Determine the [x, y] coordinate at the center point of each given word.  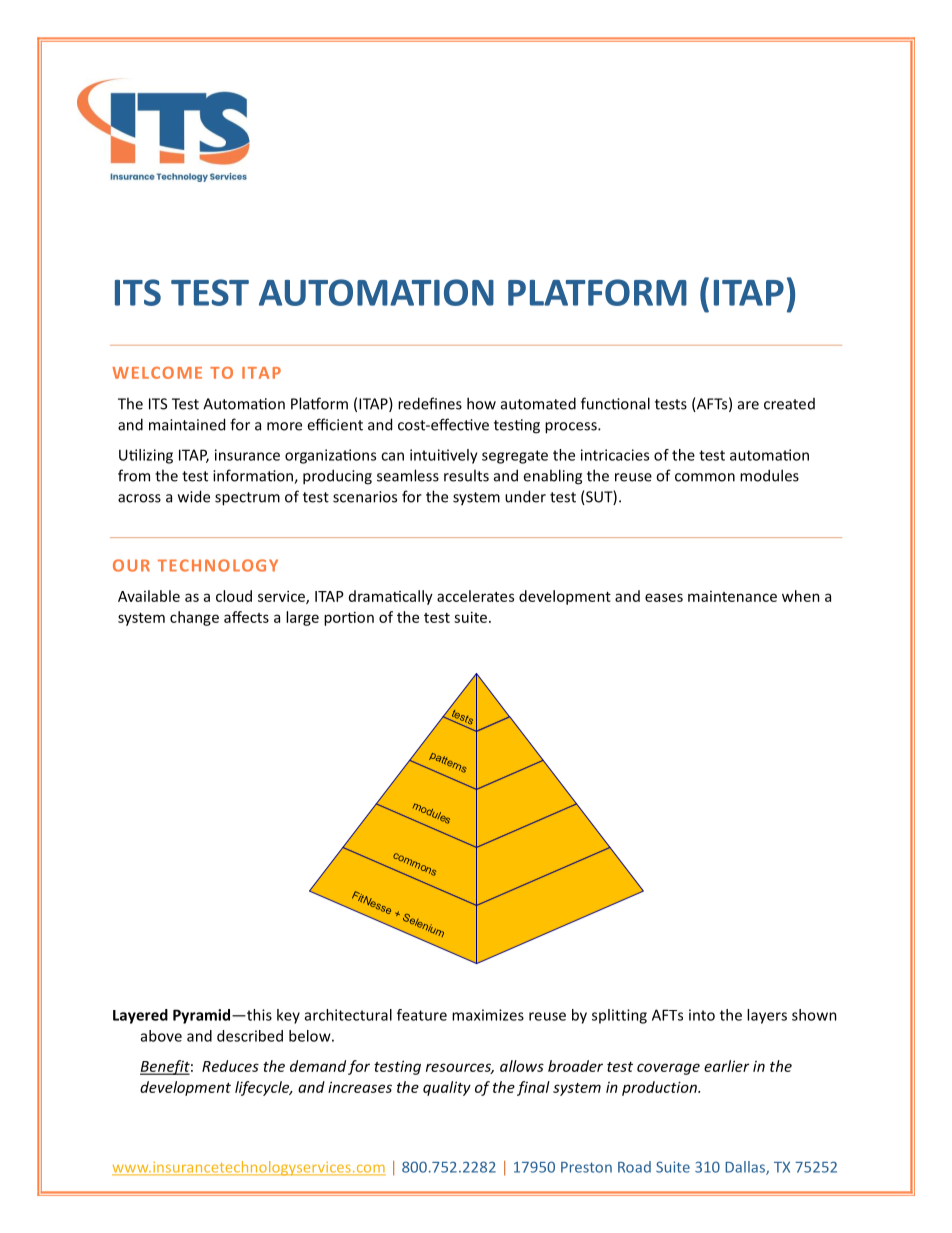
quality [447, 1088]
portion [349, 618]
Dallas [746, 1168]
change [194, 618]
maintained [187, 424]
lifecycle [263, 1088]
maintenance [732, 596]
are [748, 405]
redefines [430, 403]
